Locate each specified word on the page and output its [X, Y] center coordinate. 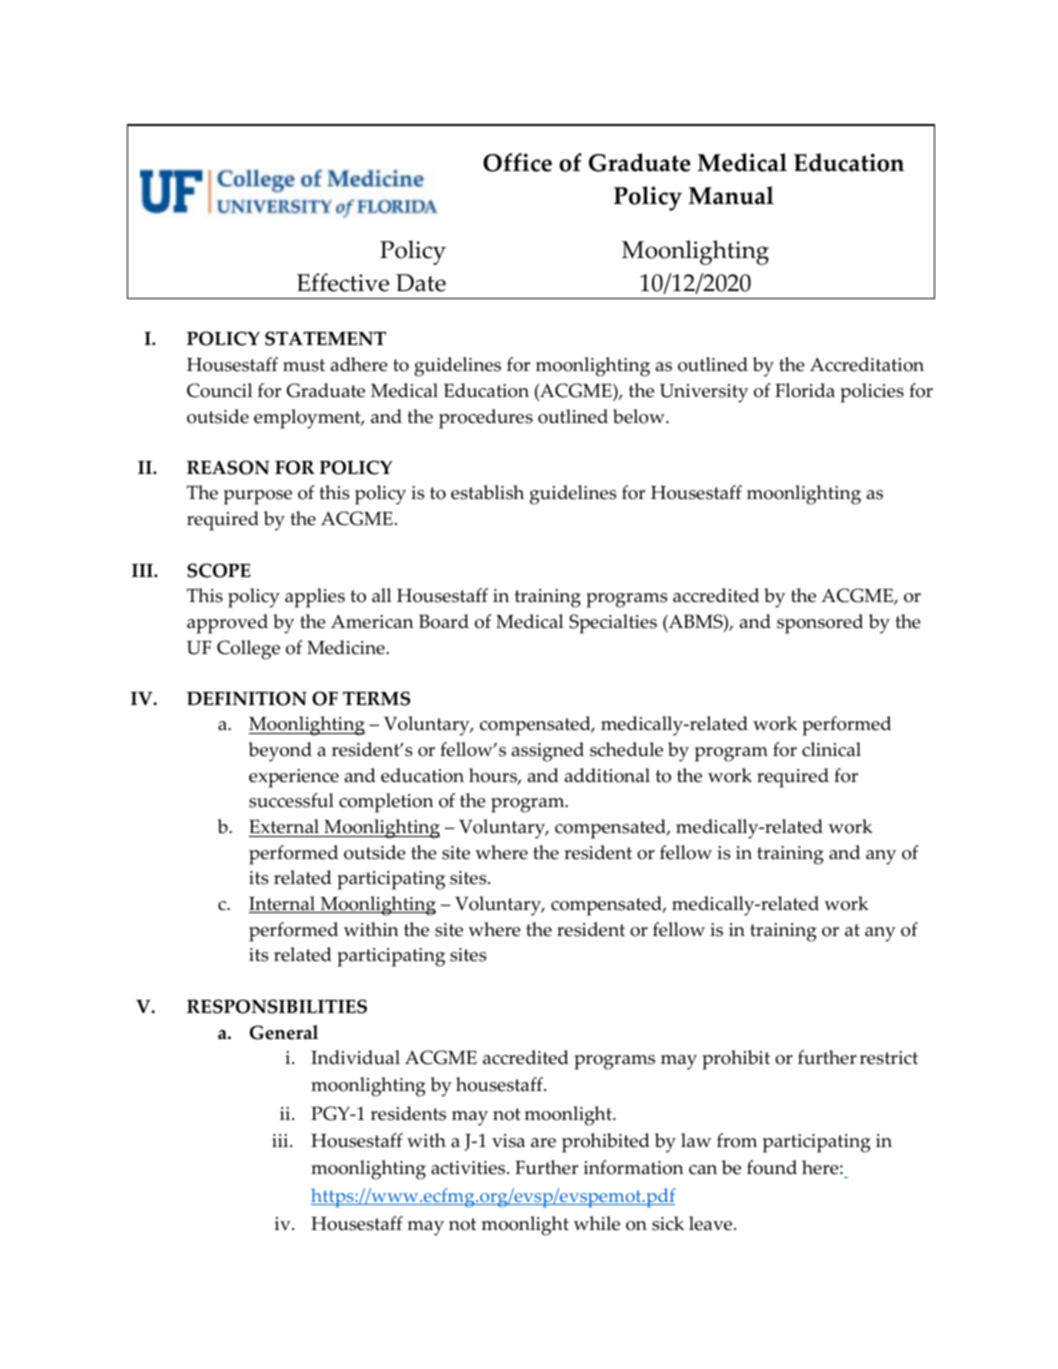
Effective [343, 282]
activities [469, 1168]
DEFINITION [247, 698]
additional [607, 775]
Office [517, 162]
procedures [486, 419]
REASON [228, 467]
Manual [731, 195]
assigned [548, 752]
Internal [283, 904]
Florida [805, 390]
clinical [831, 749]
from [737, 1140]
